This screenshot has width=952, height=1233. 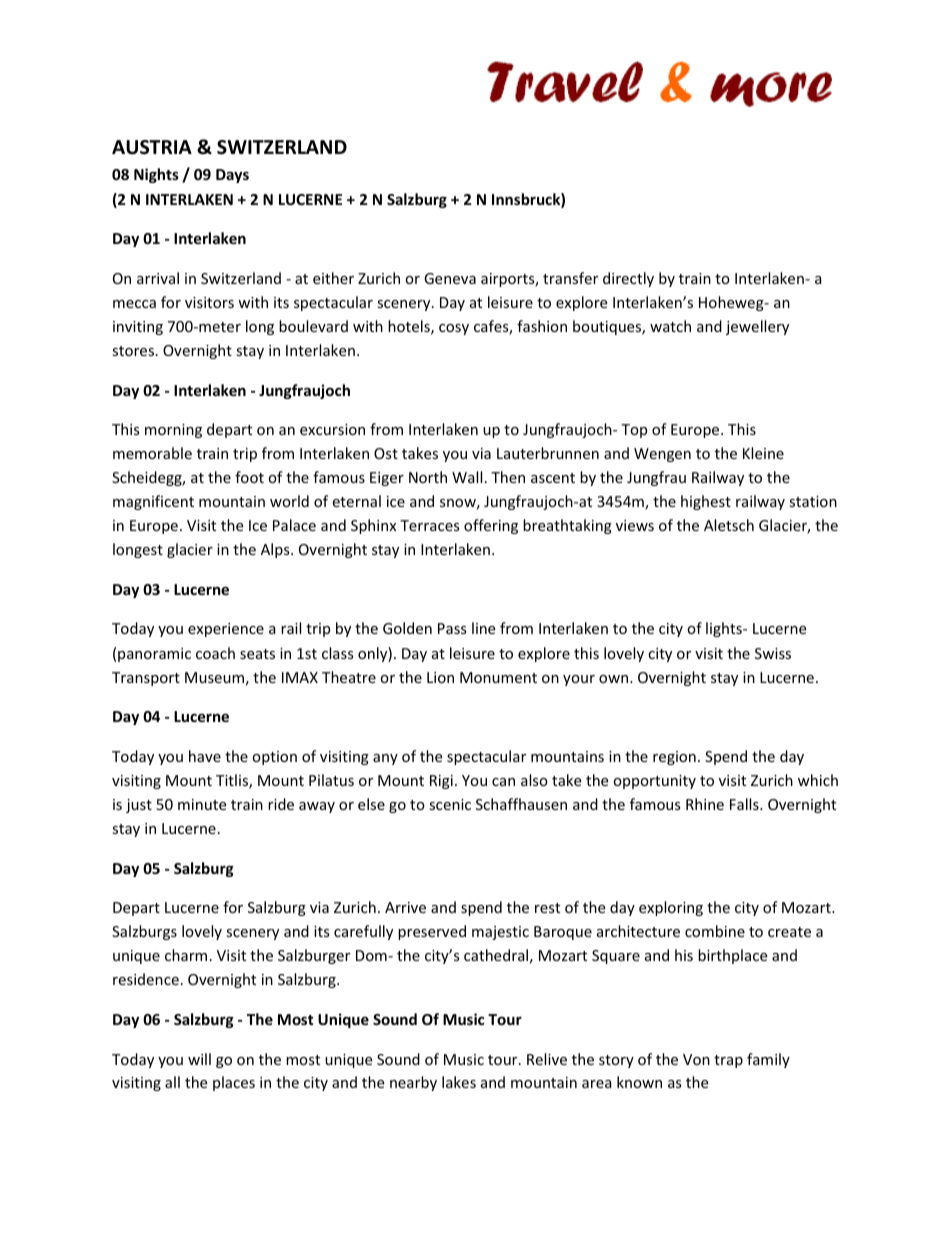 What do you see at coordinates (483, 628) in the screenshot?
I see `line` at bounding box center [483, 628].
